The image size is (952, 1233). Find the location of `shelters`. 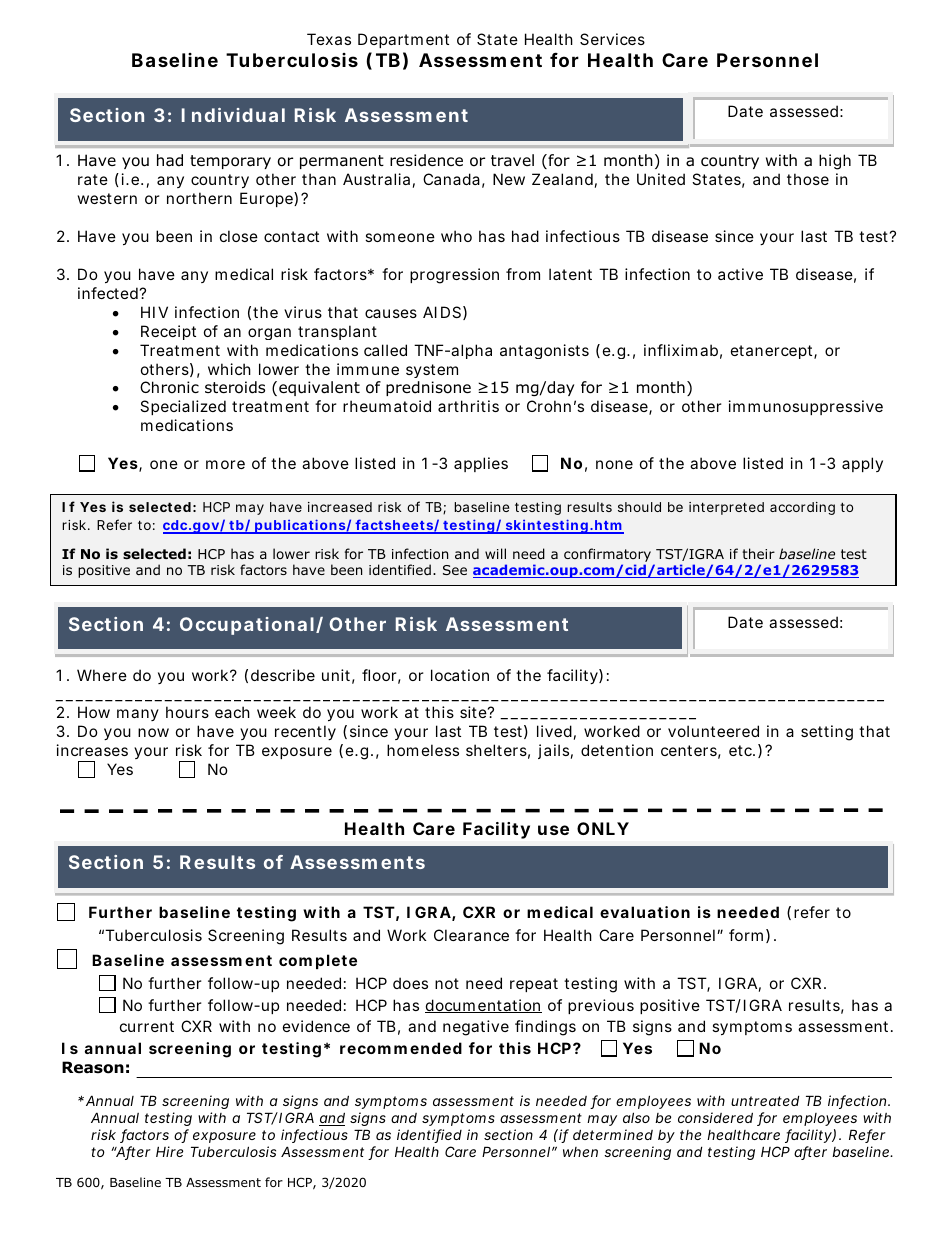

shelters is located at coordinates (496, 750).
